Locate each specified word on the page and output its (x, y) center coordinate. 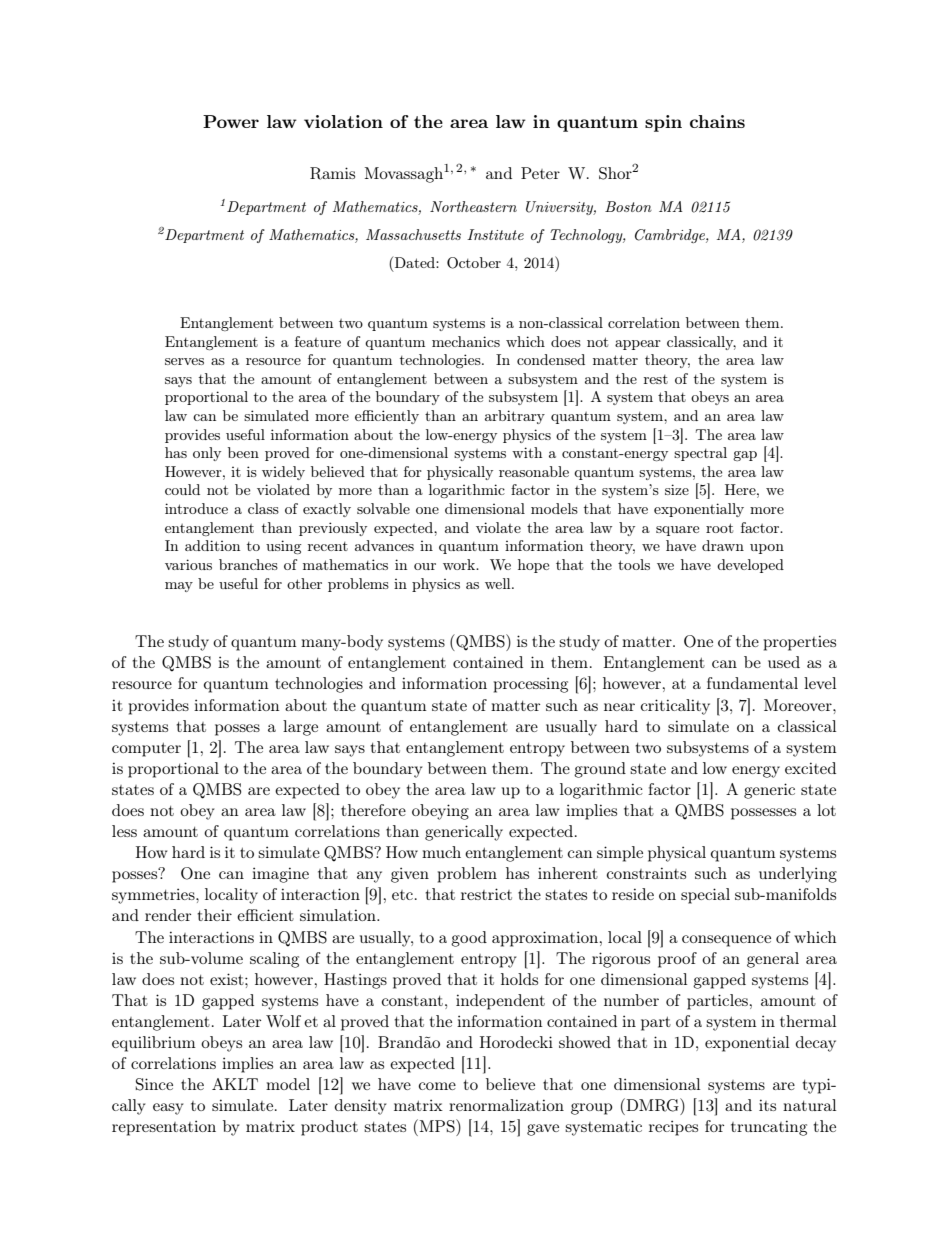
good (469, 939)
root (719, 528)
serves (184, 361)
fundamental (752, 683)
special (705, 896)
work (460, 564)
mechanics (466, 341)
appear (638, 345)
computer (146, 749)
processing (531, 685)
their (214, 915)
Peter (540, 173)
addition (212, 545)
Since (154, 1084)
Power (231, 121)
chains (717, 121)
